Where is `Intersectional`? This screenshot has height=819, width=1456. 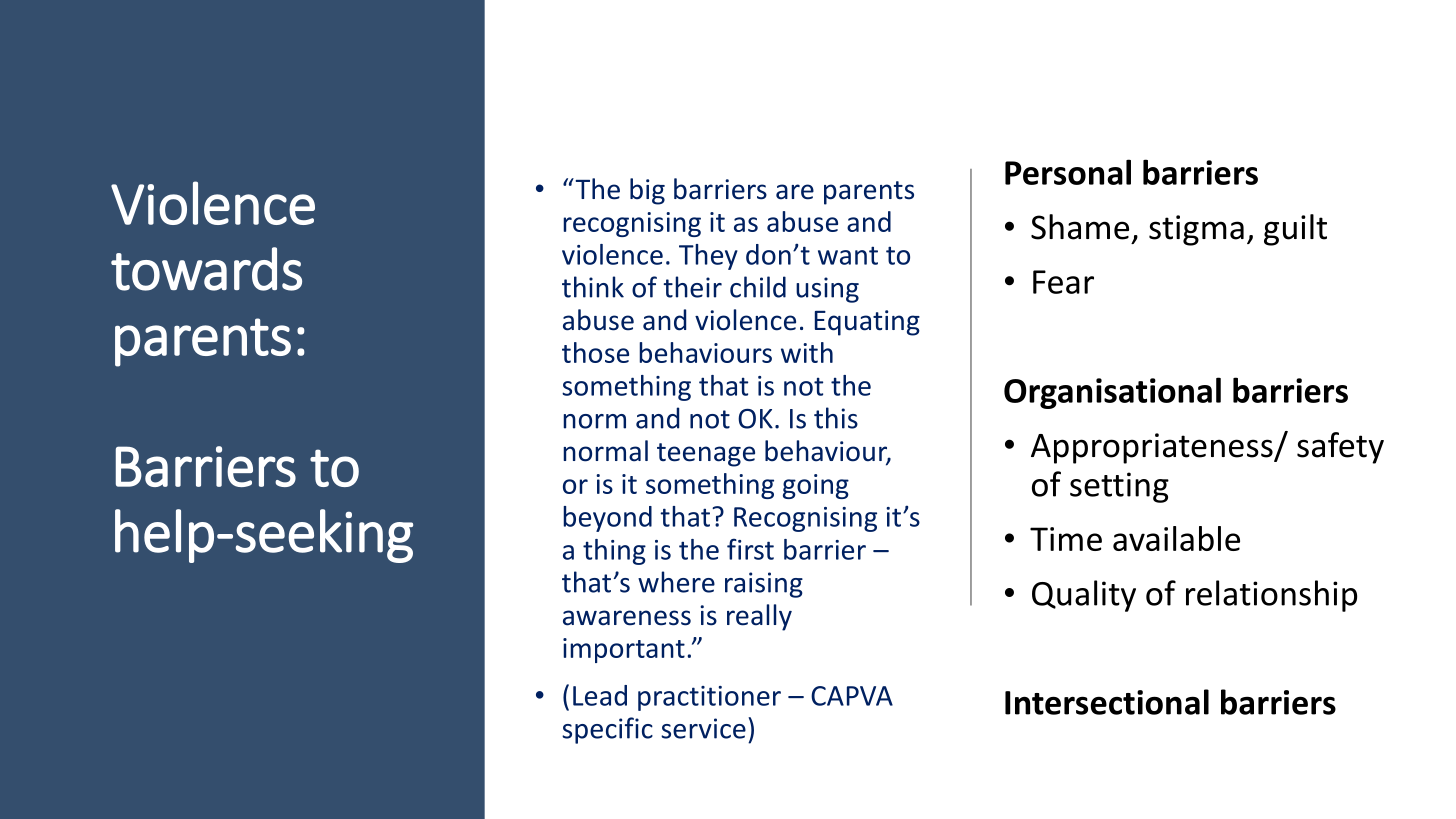 Intersectional is located at coordinates (1107, 702).
